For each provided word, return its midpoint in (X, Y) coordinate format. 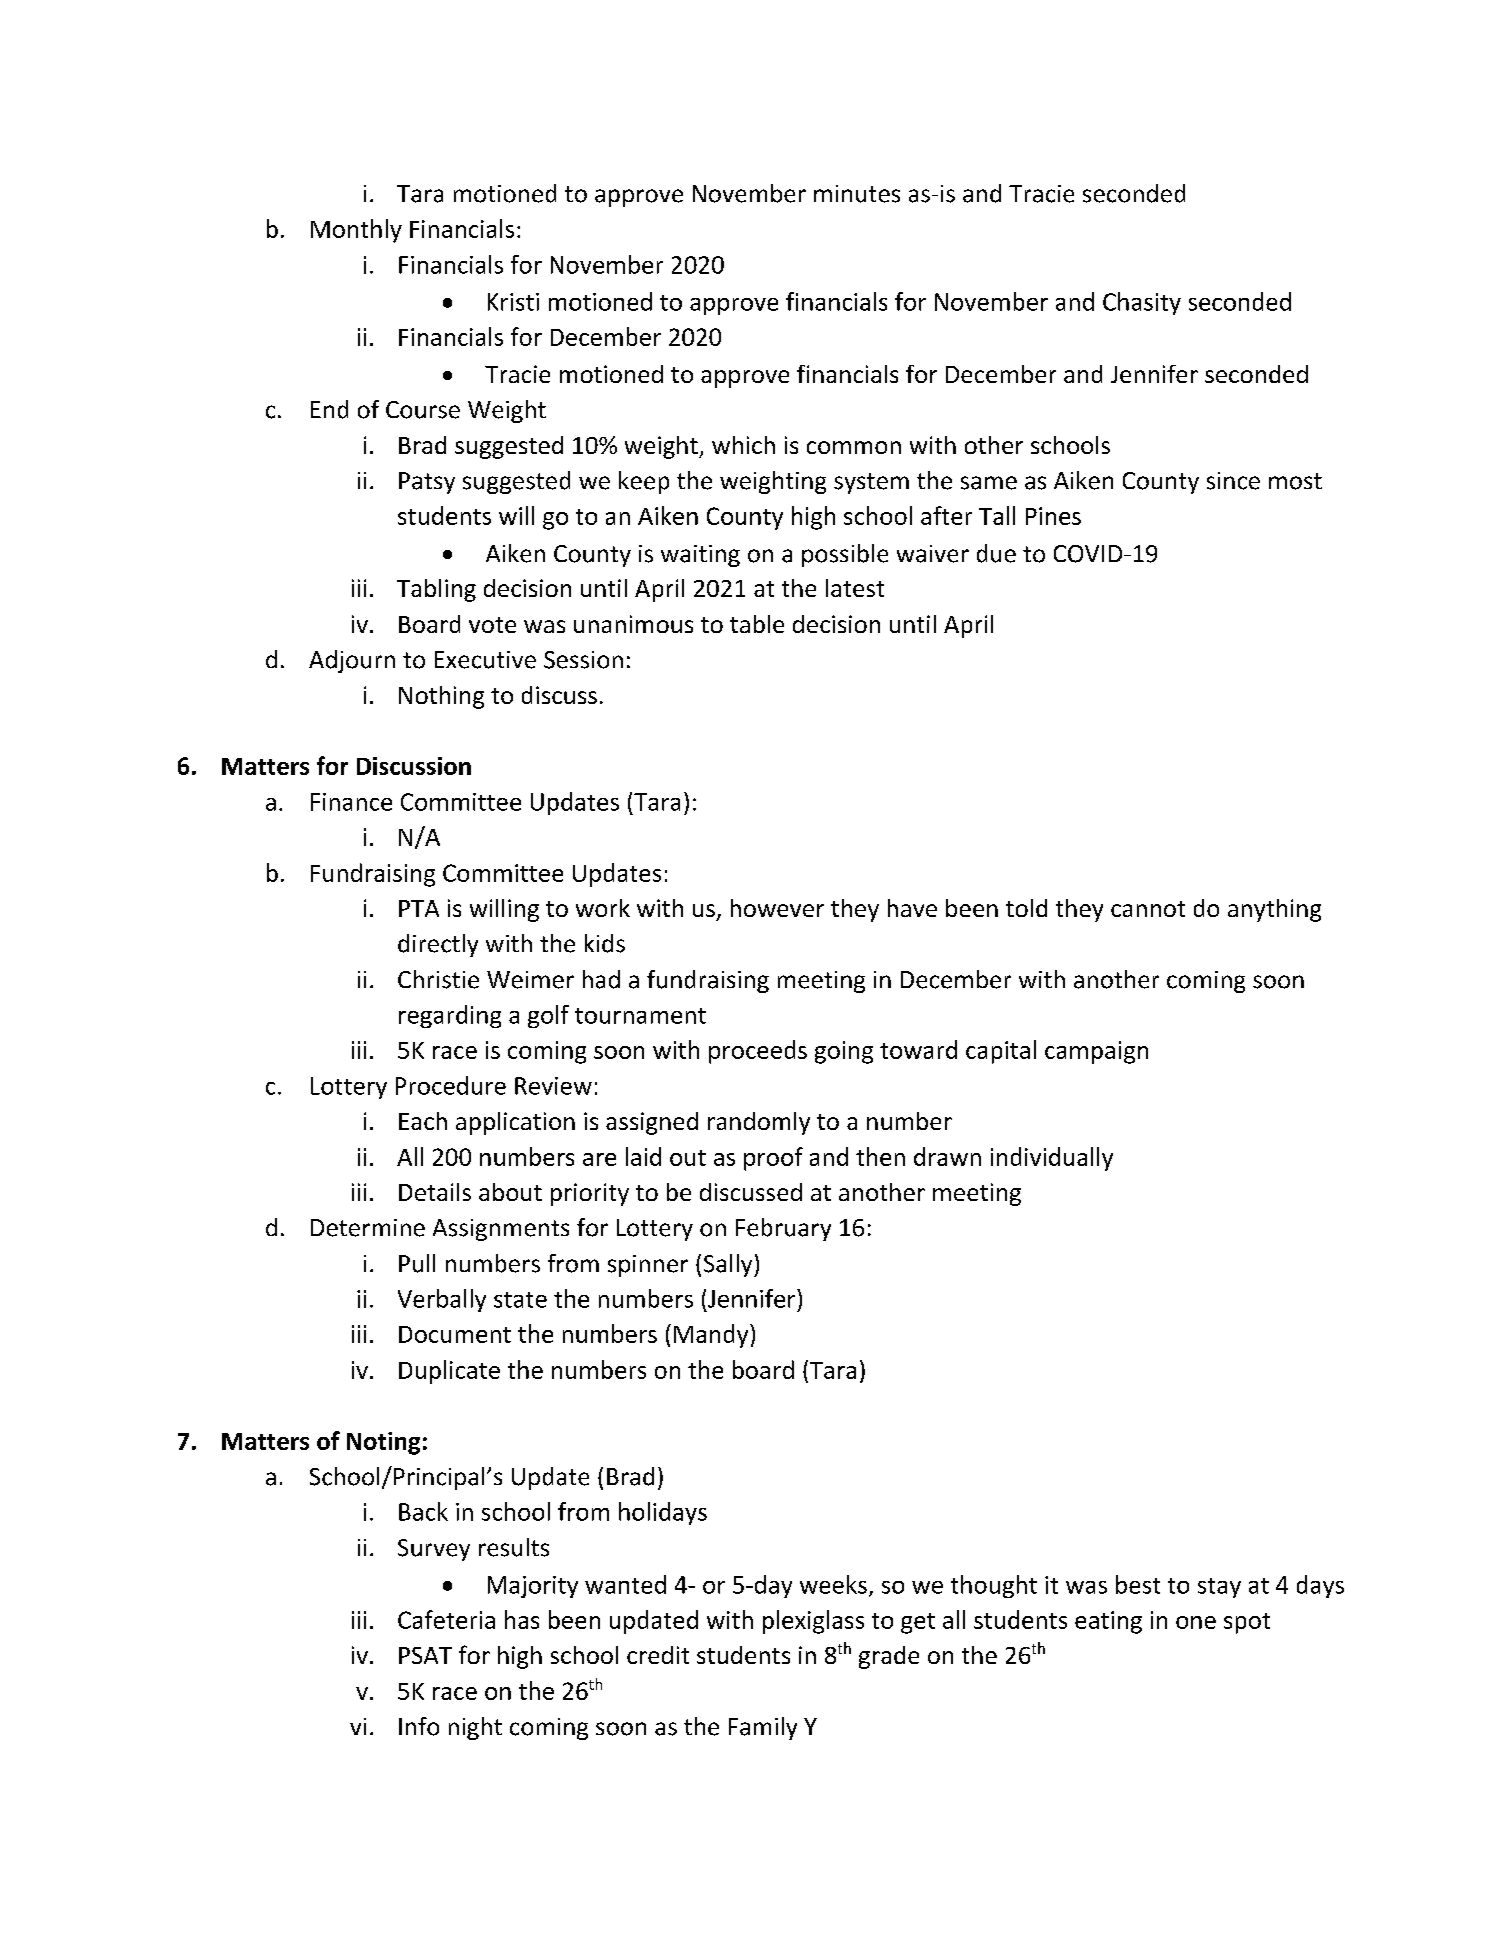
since (1233, 481)
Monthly (356, 231)
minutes (857, 194)
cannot (1148, 909)
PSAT (425, 1655)
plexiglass (813, 1622)
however (777, 908)
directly (438, 945)
